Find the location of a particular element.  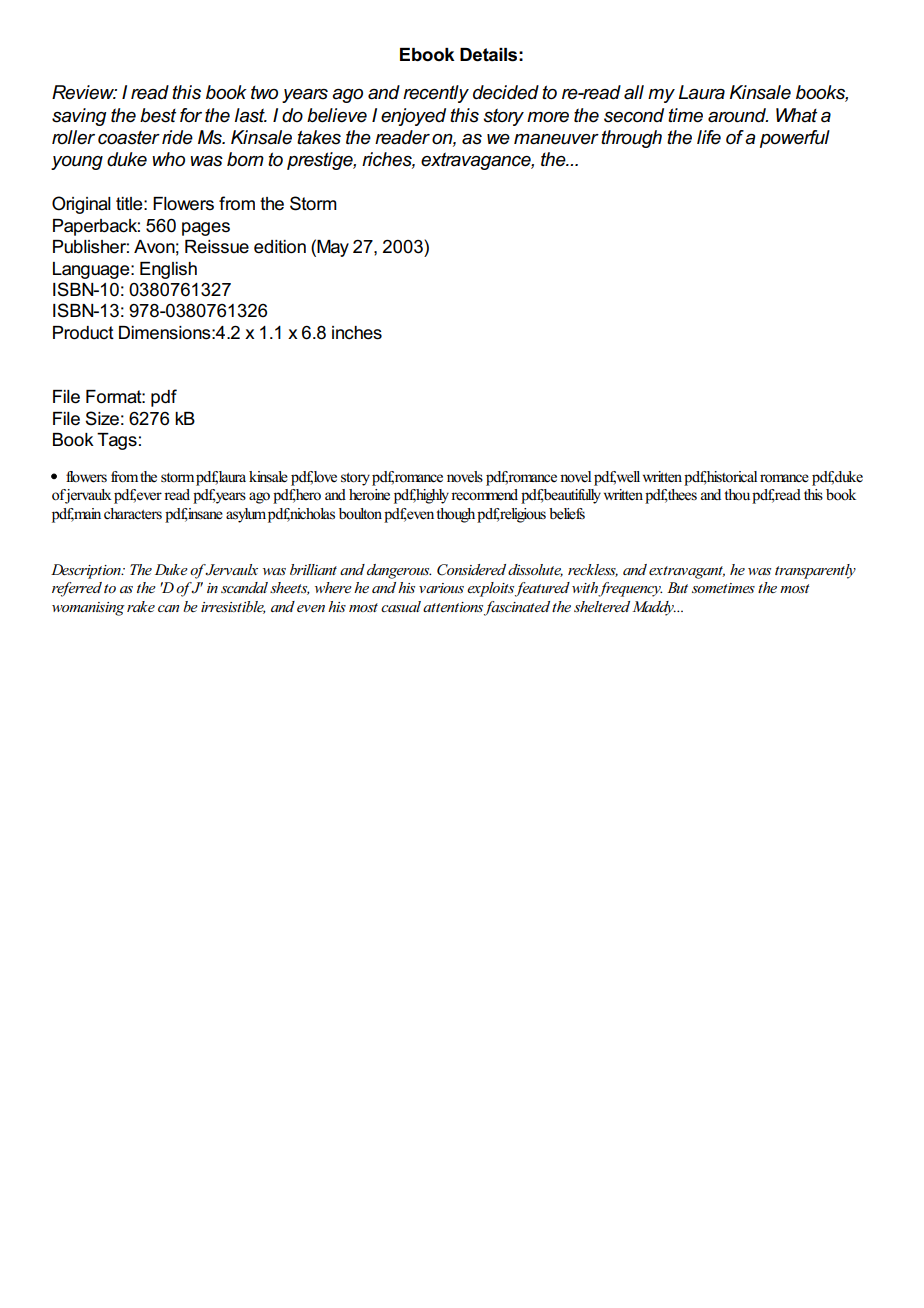

recommend is located at coordinates (484, 495).
